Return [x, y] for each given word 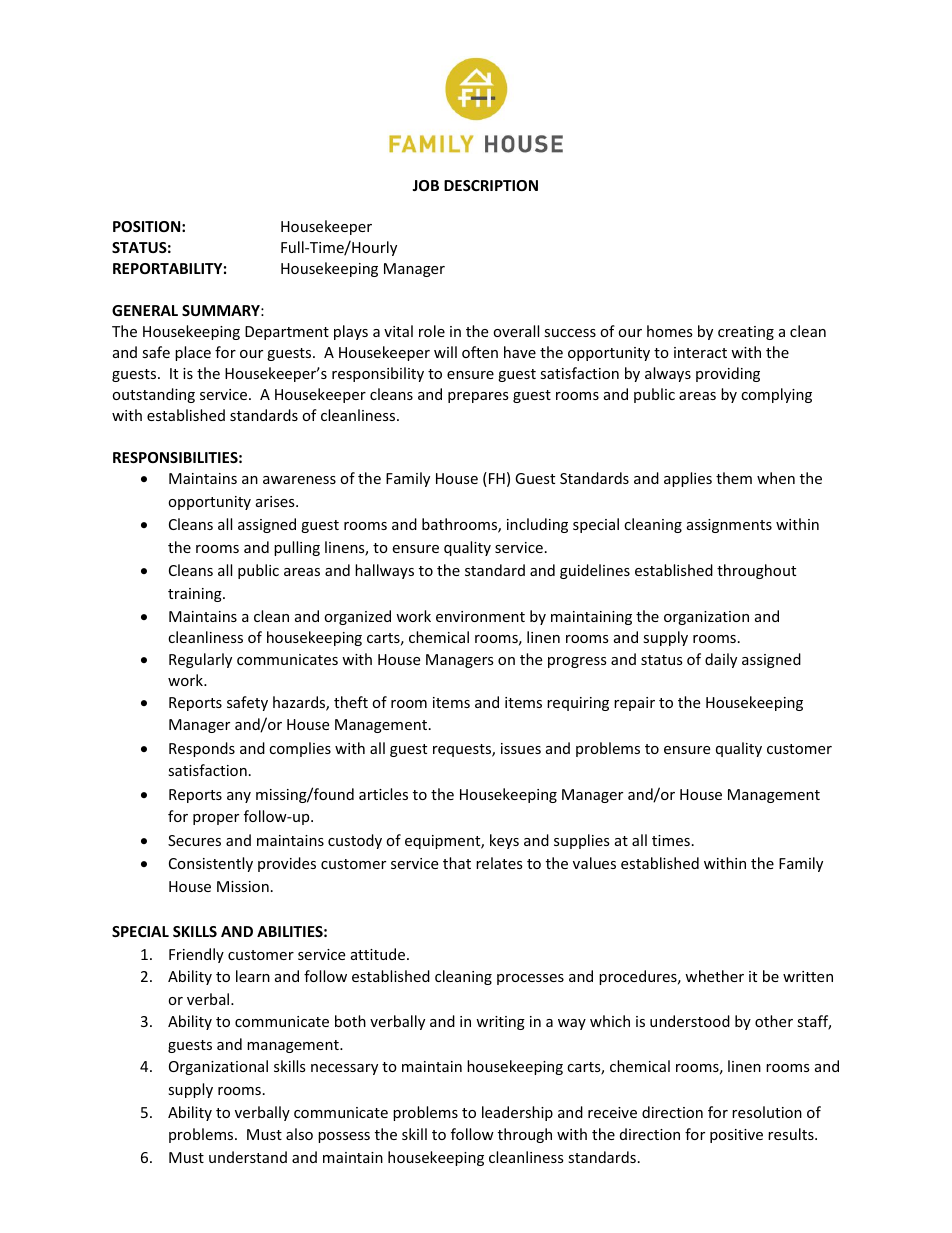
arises [276, 501]
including [537, 525]
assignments [729, 526]
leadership [517, 1113]
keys [504, 841]
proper [216, 819]
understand [248, 1157]
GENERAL [145, 310]
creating [746, 333]
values [594, 863]
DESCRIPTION [491, 185]
